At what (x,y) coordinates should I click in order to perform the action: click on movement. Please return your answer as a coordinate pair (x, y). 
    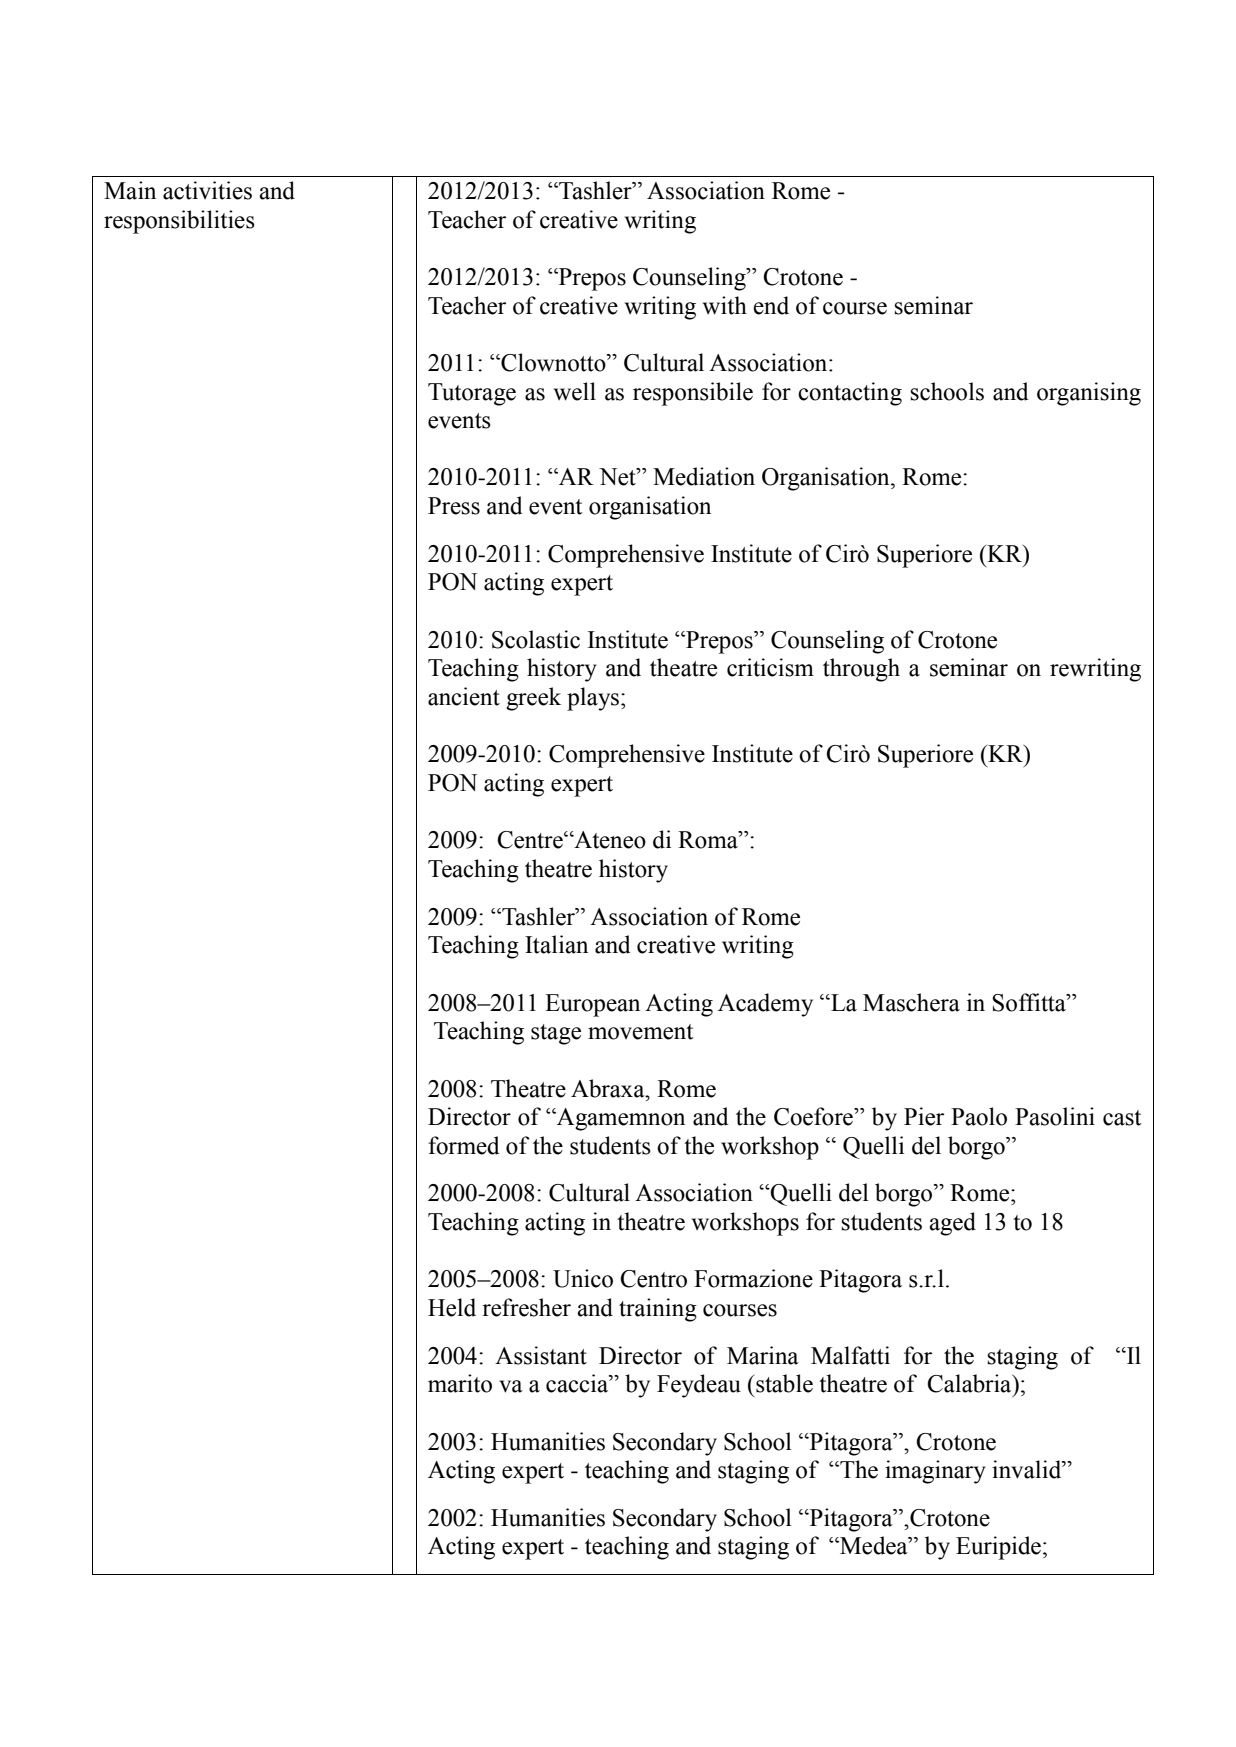
    Looking at the image, I should click on (640, 1032).
